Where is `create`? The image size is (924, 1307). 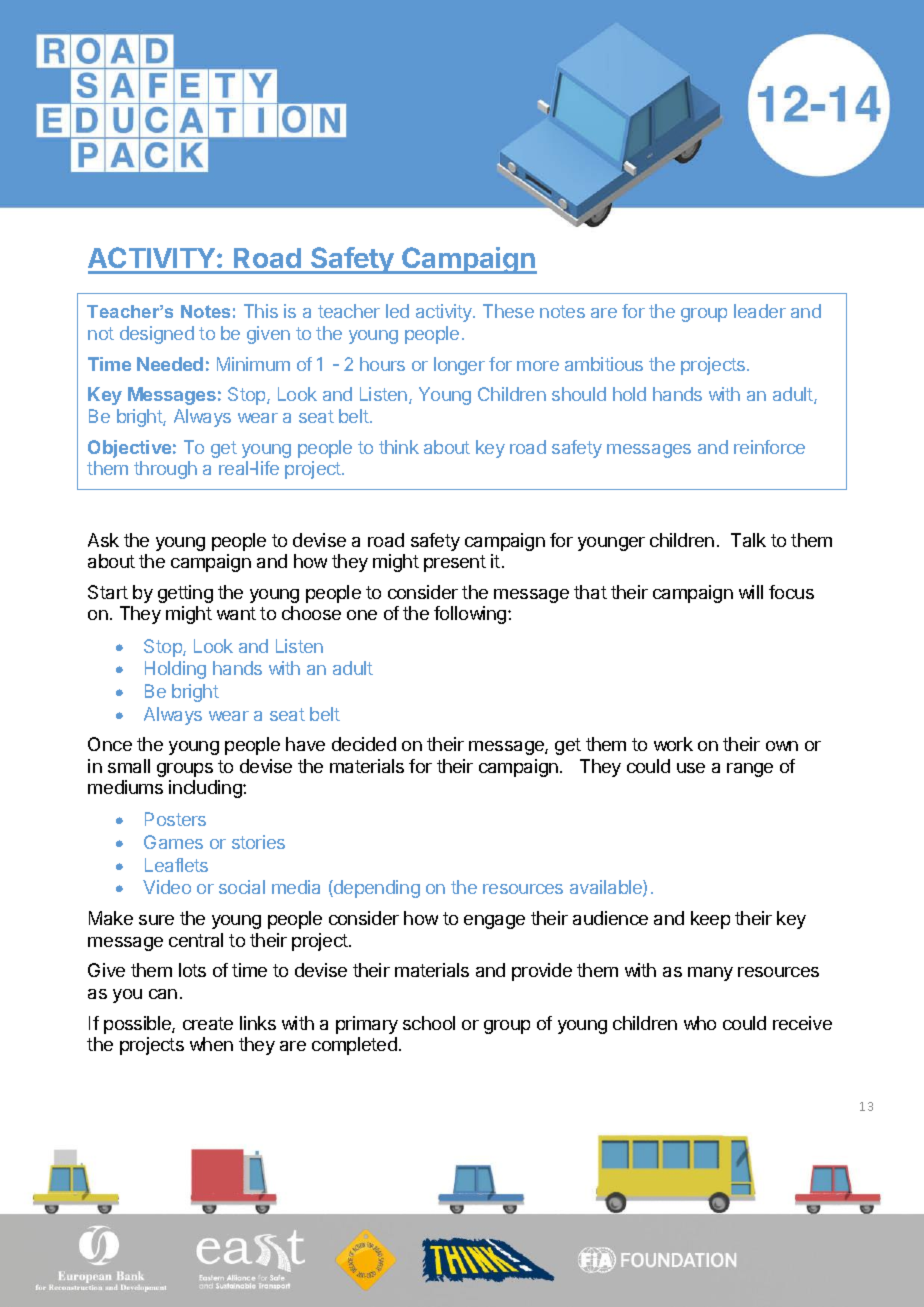
create is located at coordinates (208, 1023).
